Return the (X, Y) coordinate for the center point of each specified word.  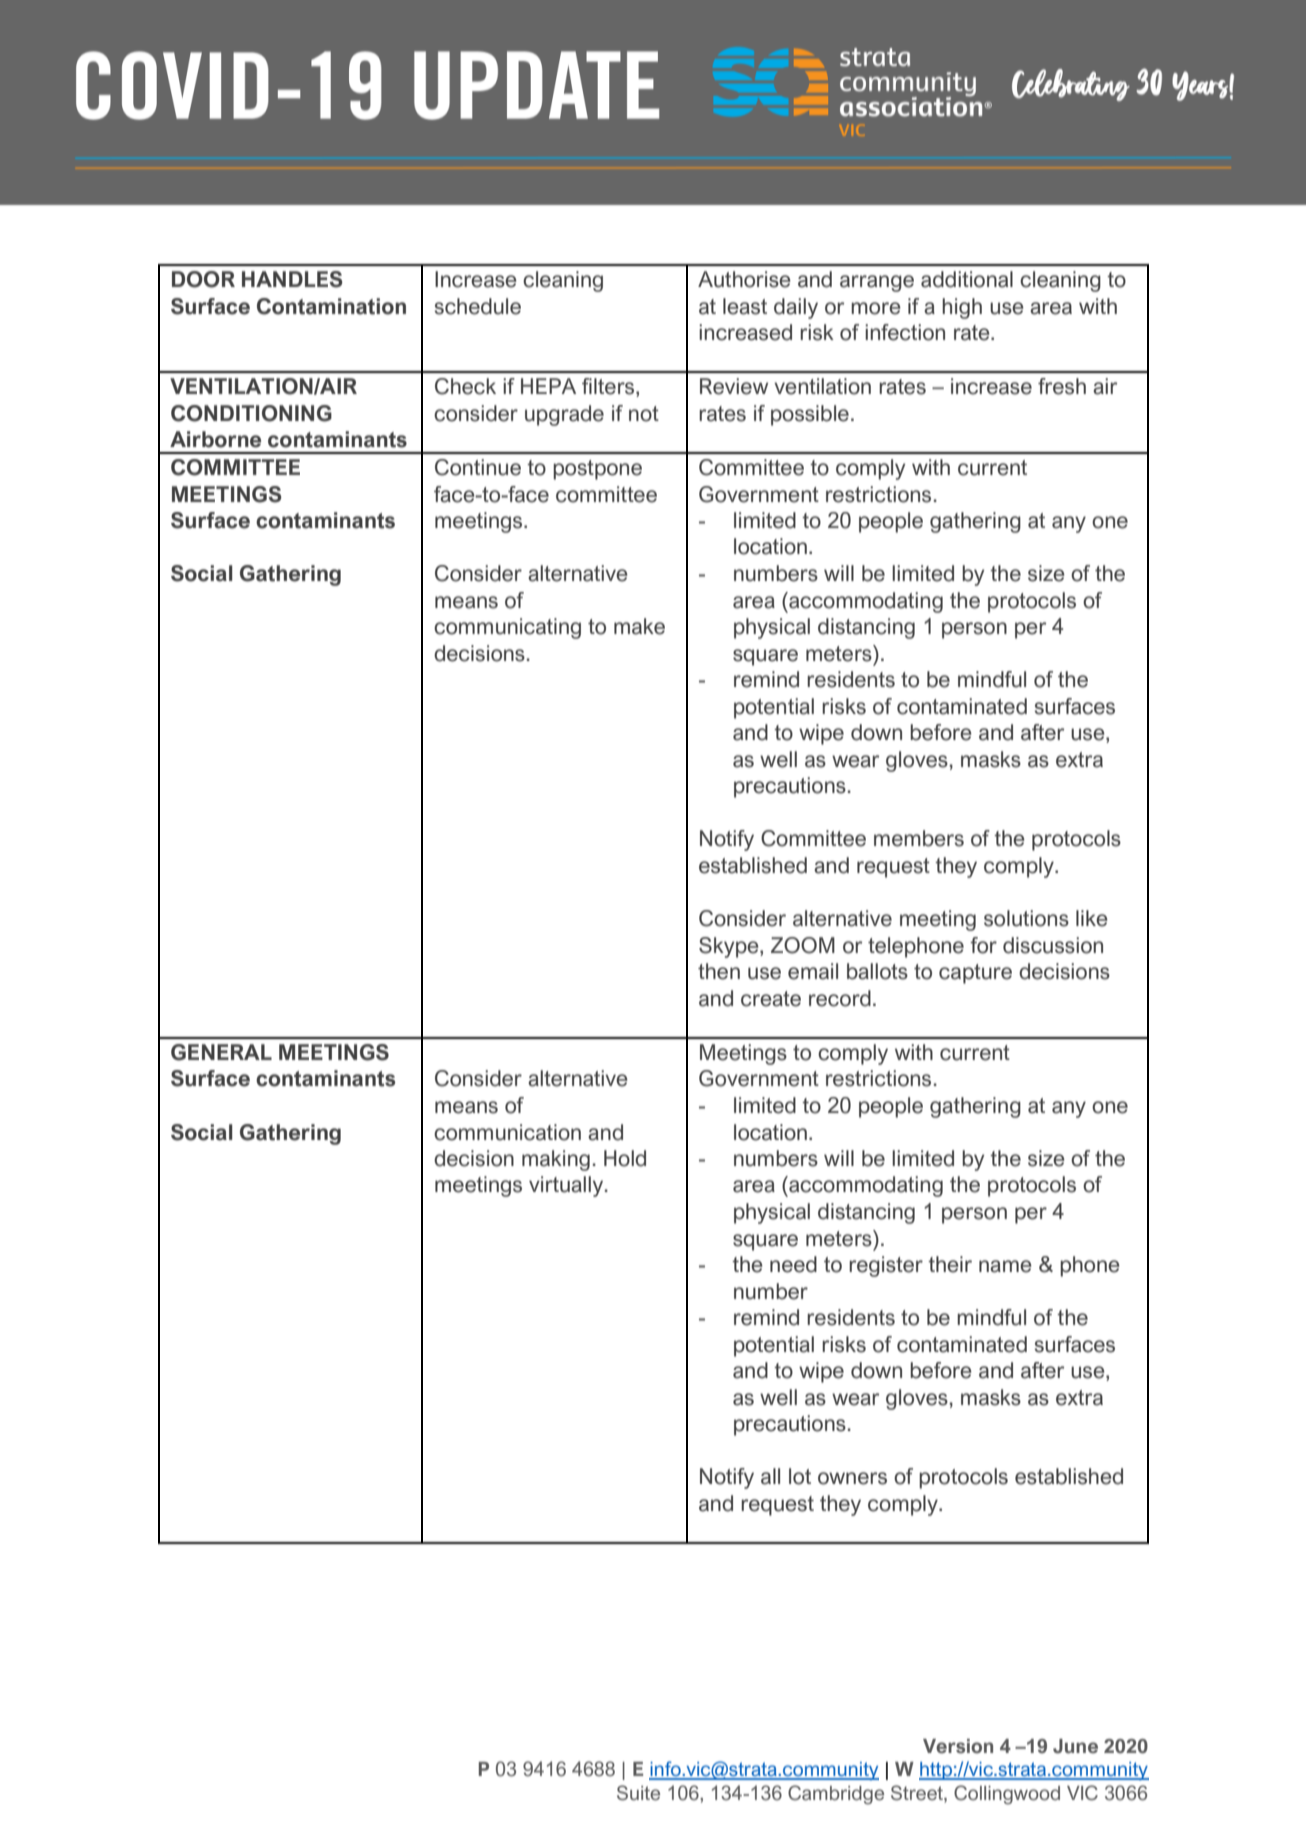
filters (609, 387)
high (962, 308)
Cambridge (836, 1795)
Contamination (331, 306)
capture (975, 974)
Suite (638, 1793)
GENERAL (221, 1052)
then (719, 971)
